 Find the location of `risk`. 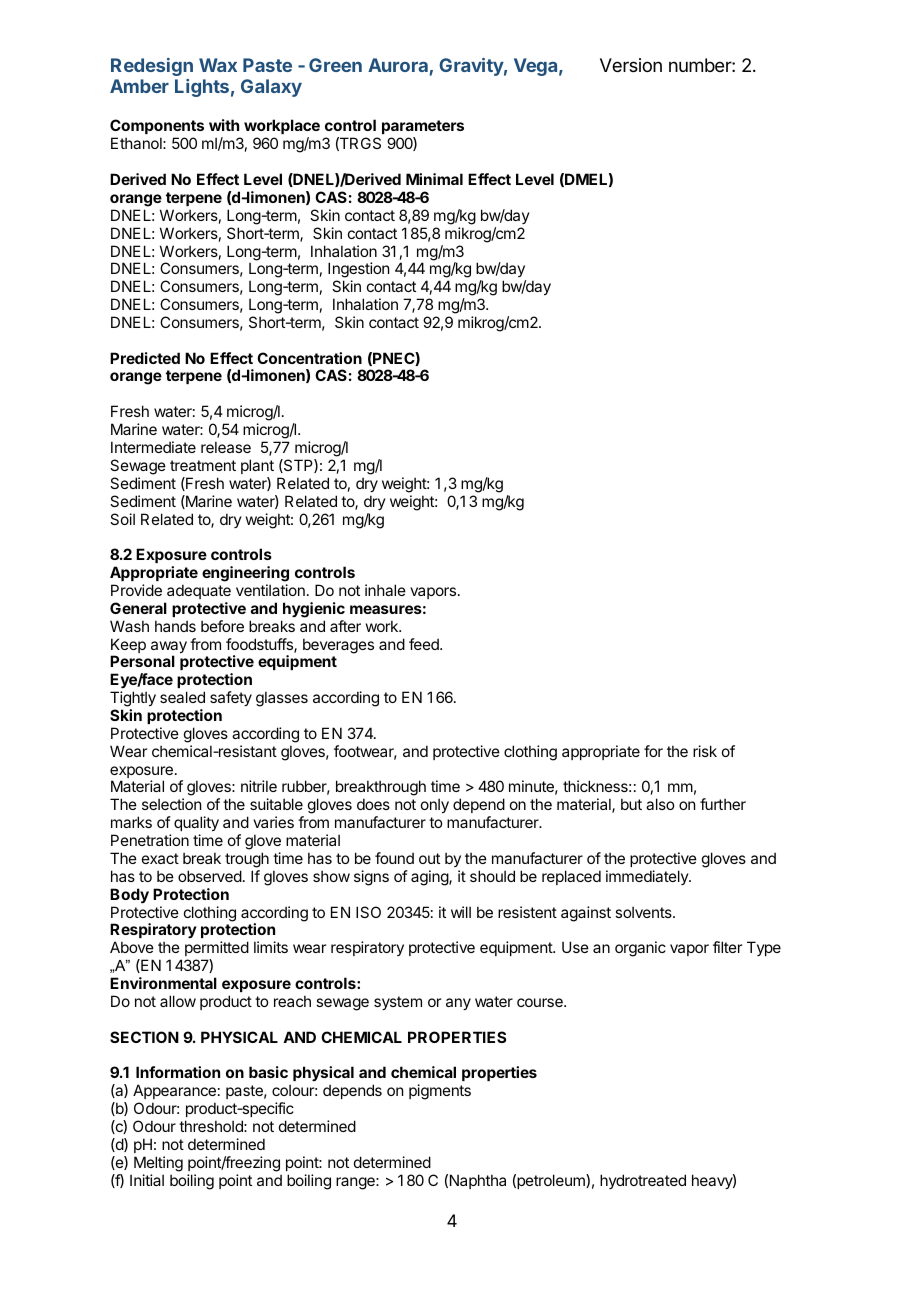

risk is located at coordinates (705, 751).
